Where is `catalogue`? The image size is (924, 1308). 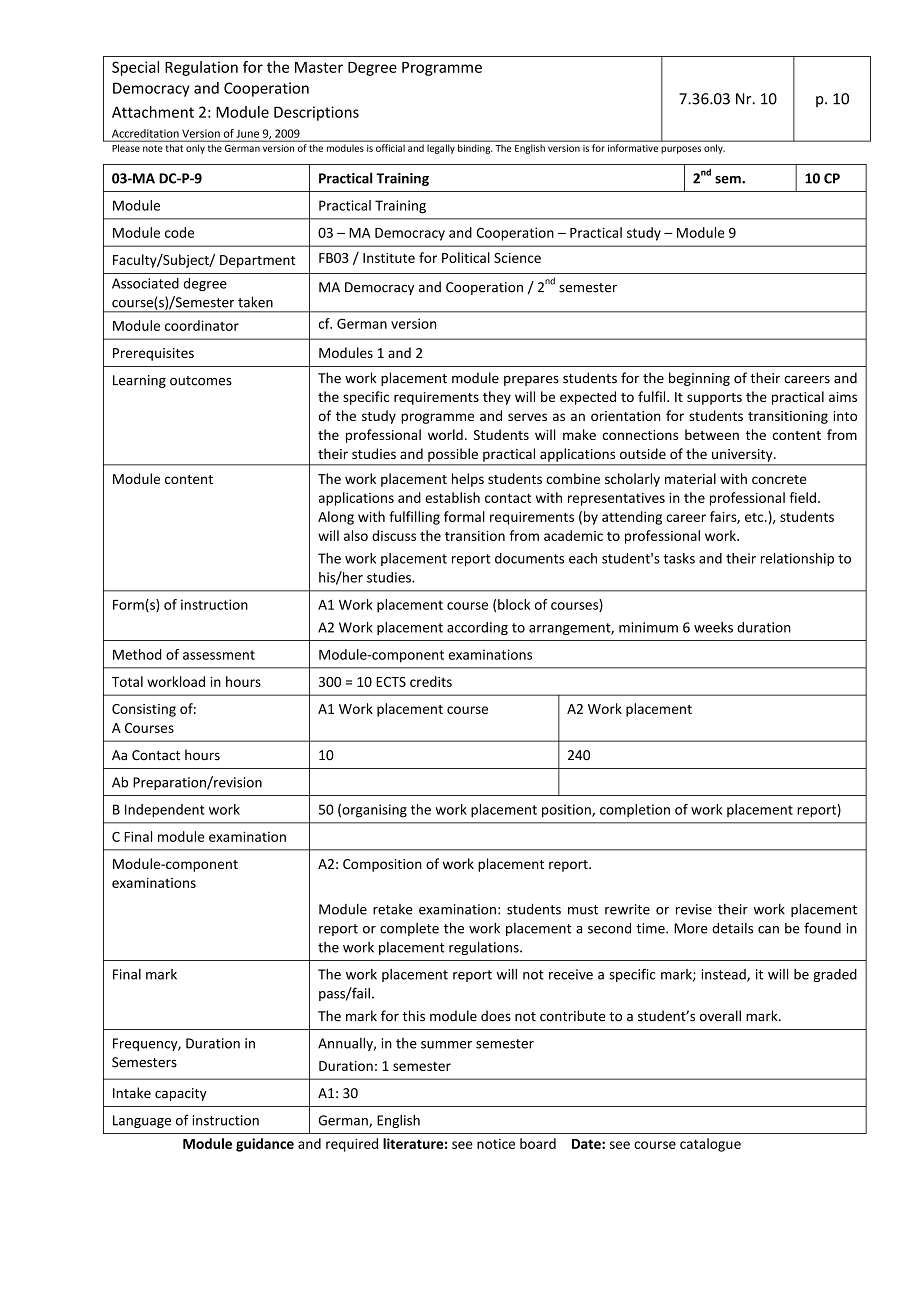
catalogue is located at coordinates (710, 1145).
